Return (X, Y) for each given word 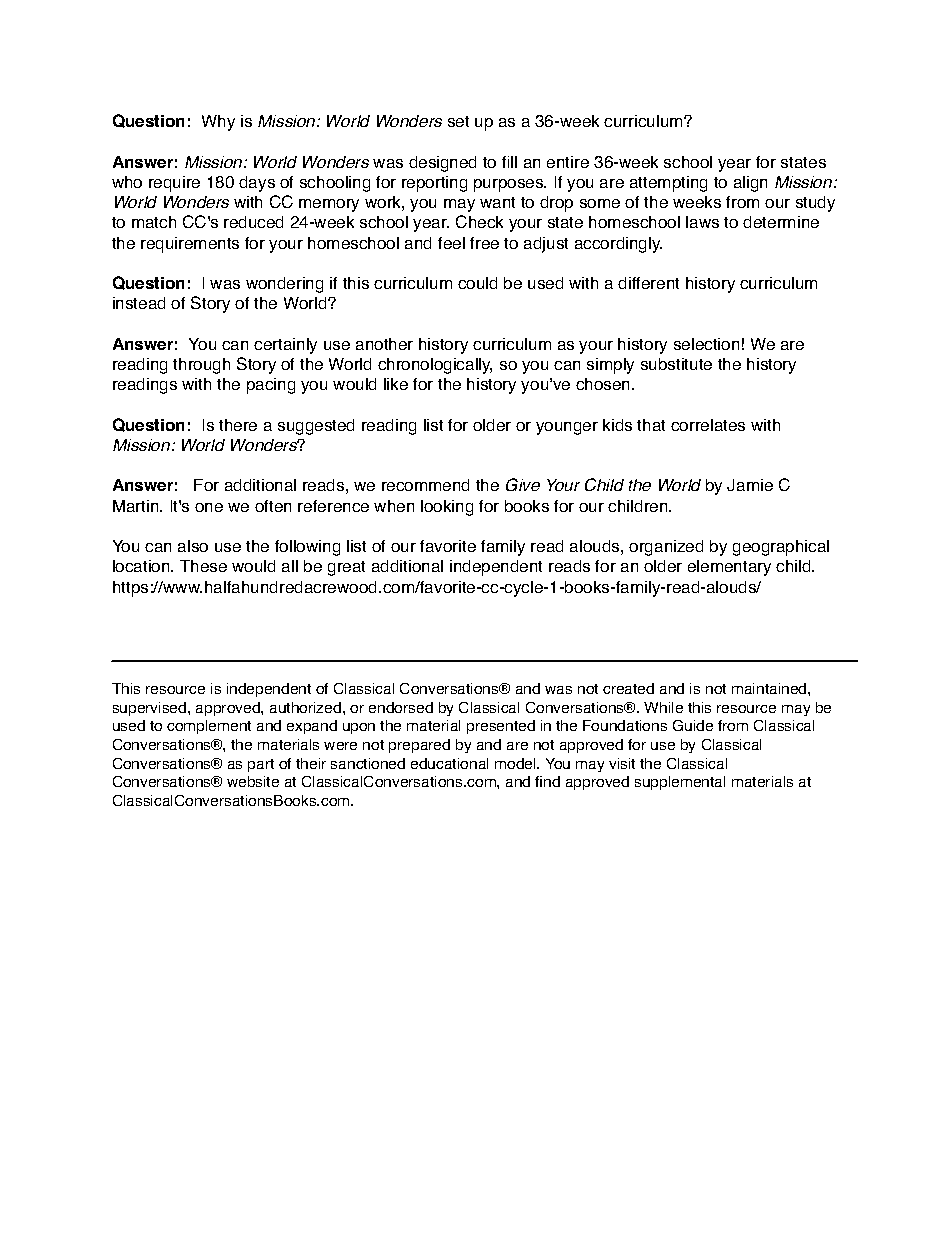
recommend (425, 485)
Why (218, 123)
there (238, 425)
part (261, 765)
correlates (708, 425)
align (750, 184)
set (458, 121)
